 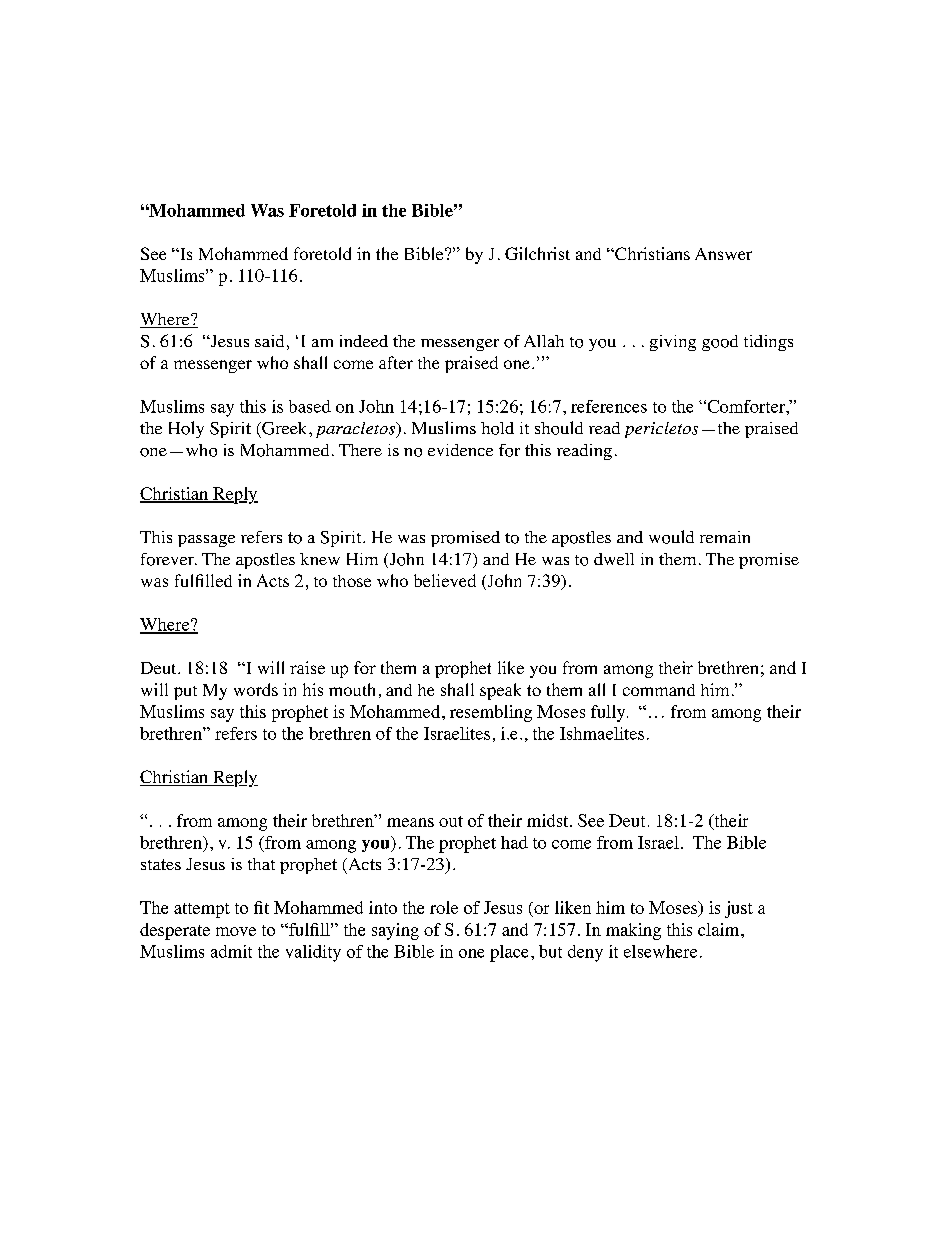 What do you see at coordinates (168, 559) in the image?
I see `forever` at bounding box center [168, 559].
